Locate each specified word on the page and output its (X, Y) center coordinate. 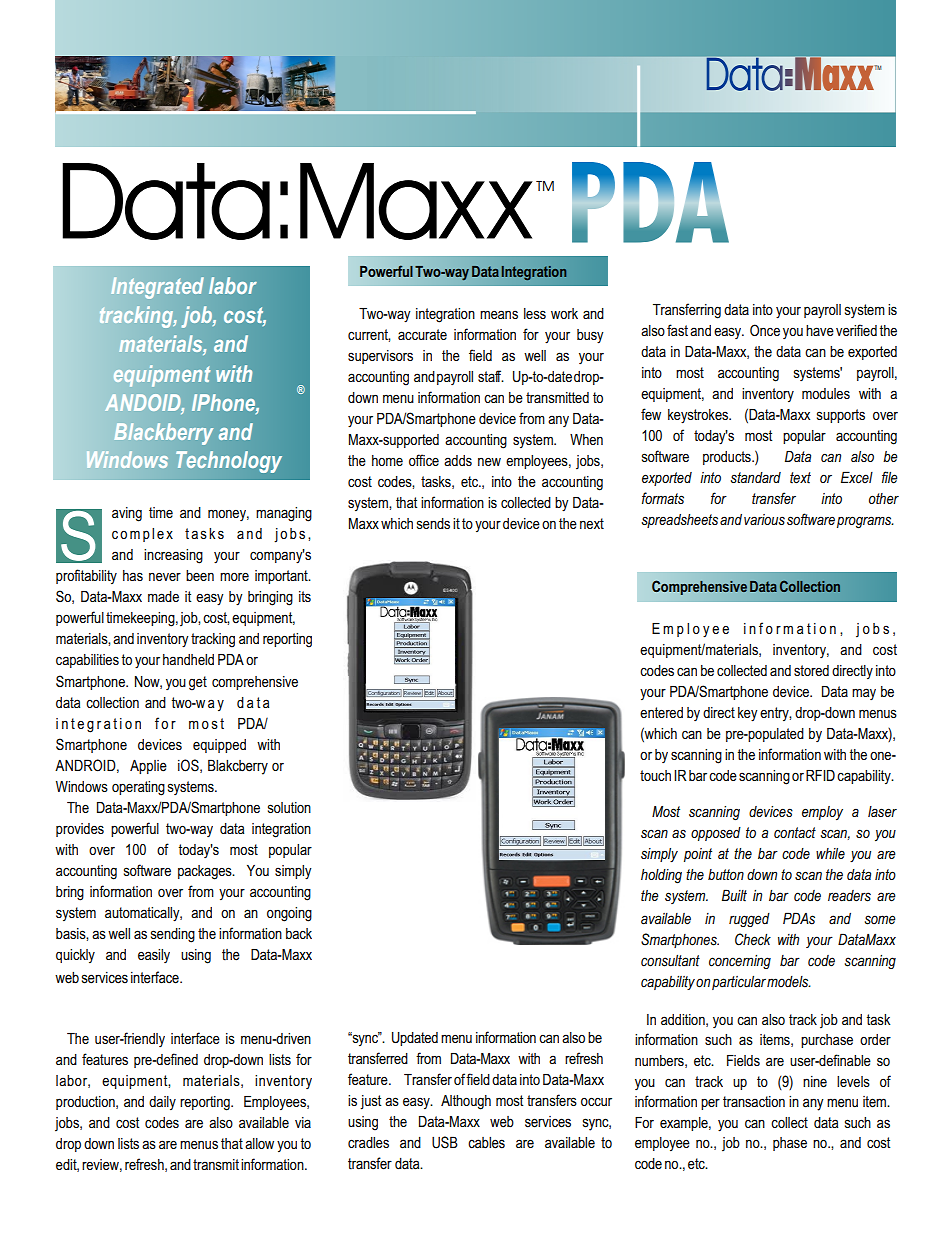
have (820, 330)
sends (433, 523)
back (299, 933)
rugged (749, 920)
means (499, 314)
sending (173, 935)
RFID (820, 775)
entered (661, 712)
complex (142, 535)
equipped (219, 746)
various (764, 519)
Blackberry (163, 434)
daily (162, 1103)
